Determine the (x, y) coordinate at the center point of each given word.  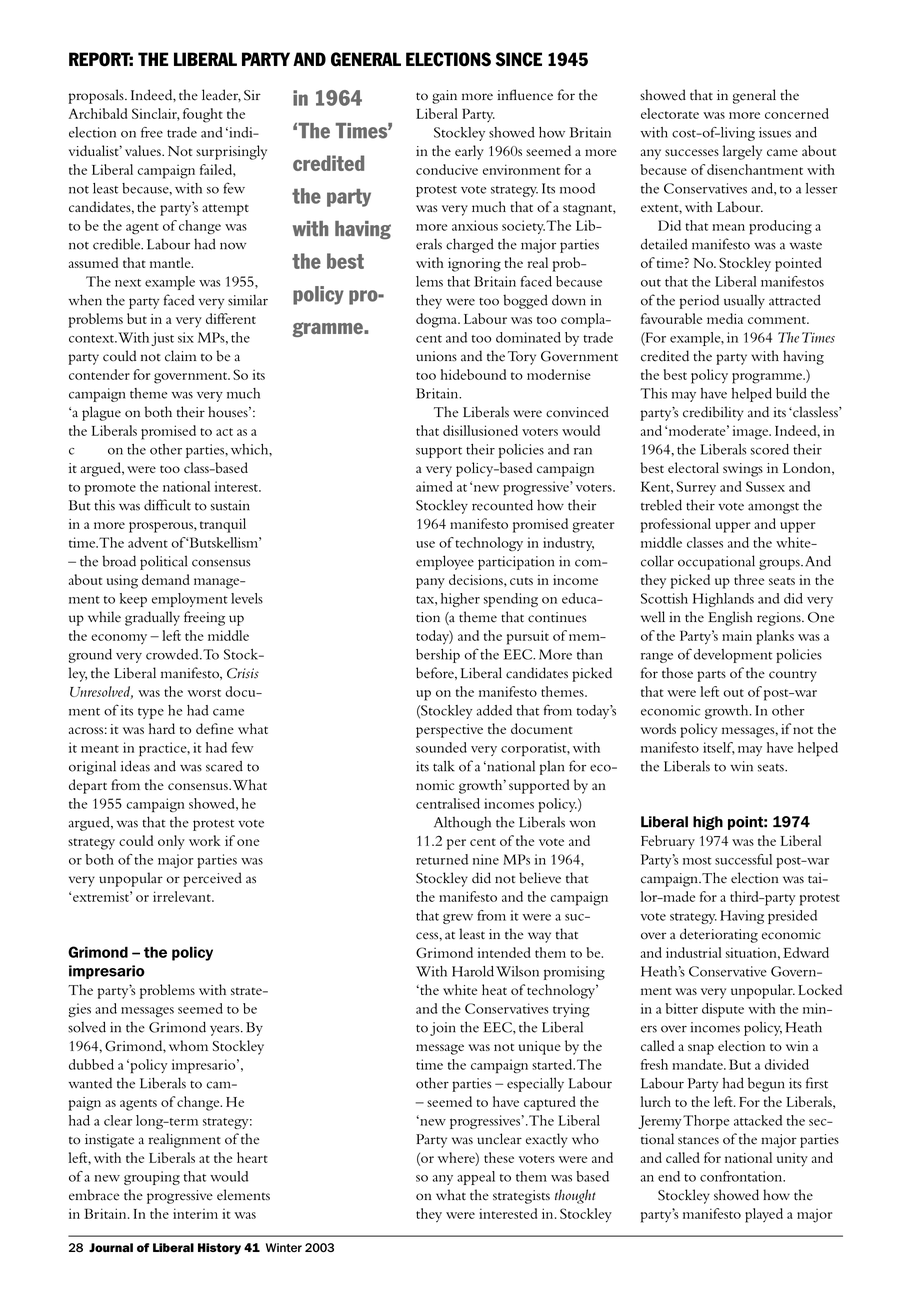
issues (775, 132)
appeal (476, 1178)
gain (444, 97)
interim (195, 1213)
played (764, 1215)
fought (203, 115)
